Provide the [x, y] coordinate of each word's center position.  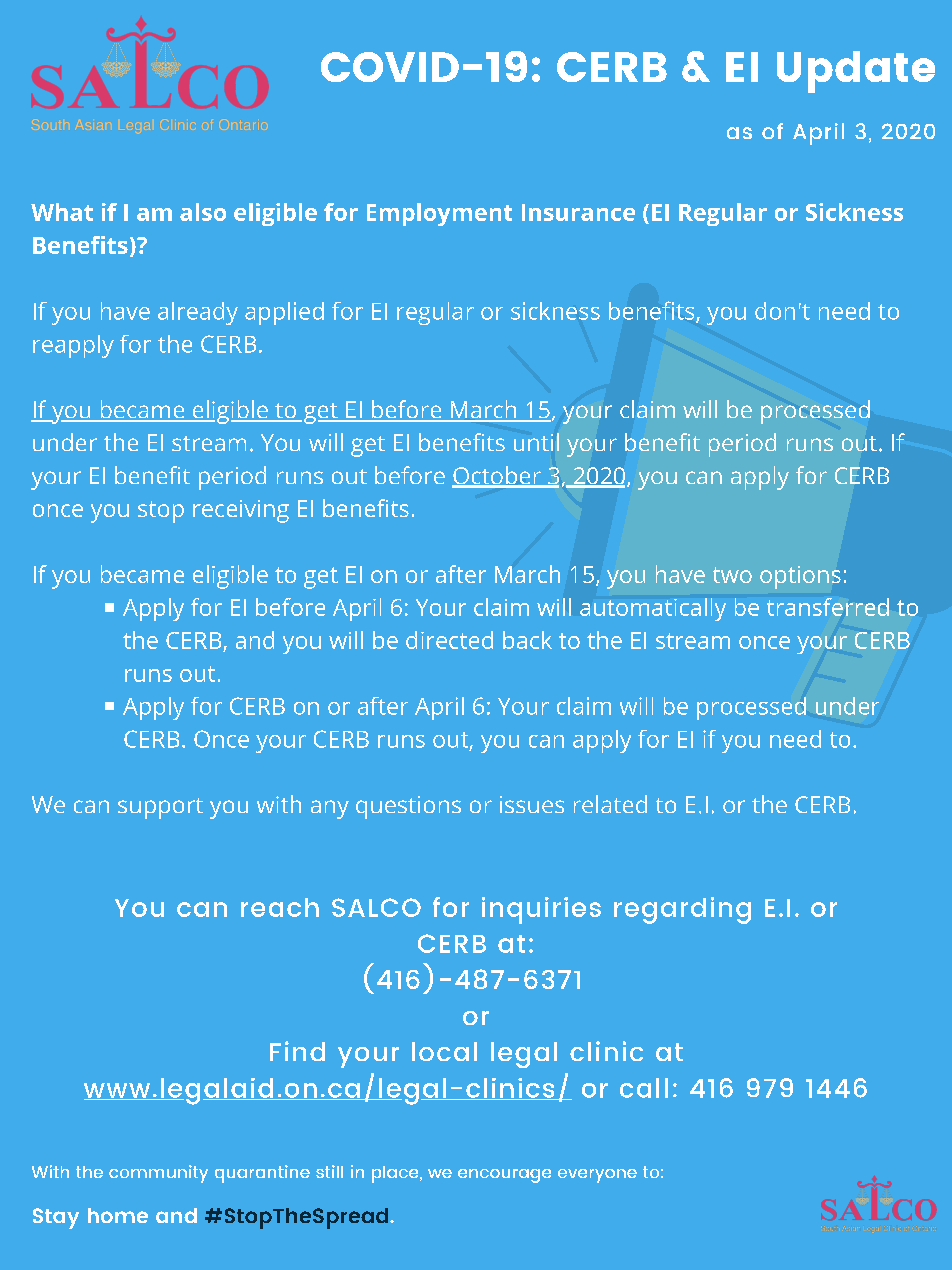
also [203, 212]
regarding [682, 910]
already [198, 313]
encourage [504, 1176]
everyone [597, 1176]
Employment [439, 214]
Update [856, 72]
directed [449, 640]
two [732, 575]
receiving [241, 511]
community [158, 1174]
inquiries [541, 910]
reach [280, 907]
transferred [828, 607]
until [536, 442]
